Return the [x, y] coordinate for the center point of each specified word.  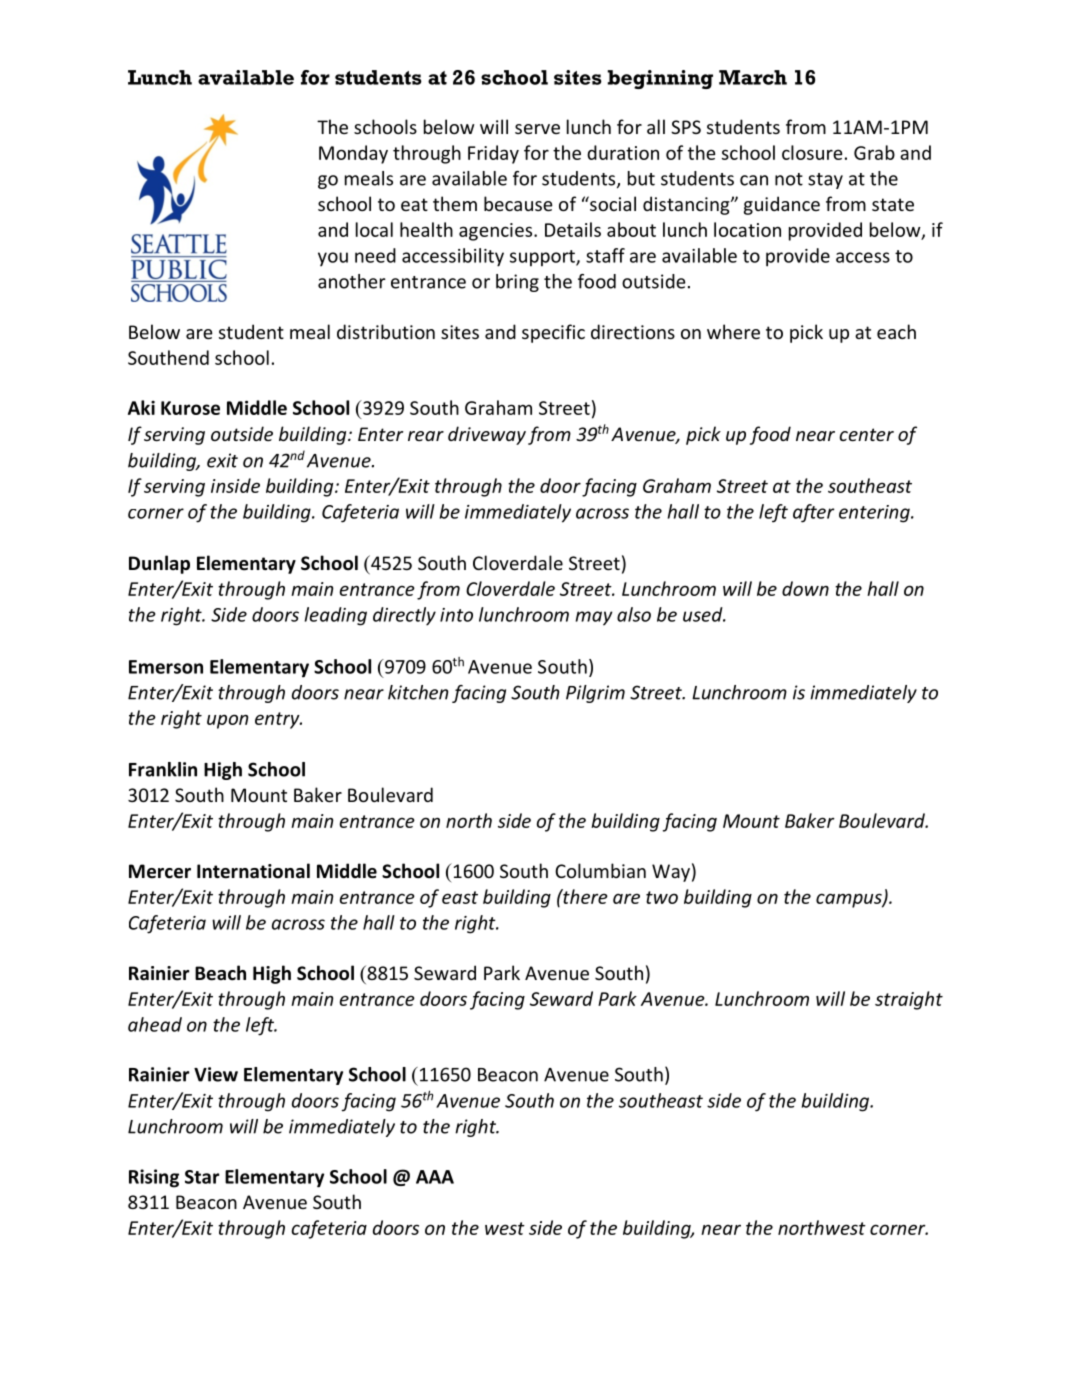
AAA [435, 1177]
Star [202, 1177]
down [805, 588]
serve [537, 129]
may [594, 618]
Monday [353, 154]
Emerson [166, 667]
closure [812, 152]
